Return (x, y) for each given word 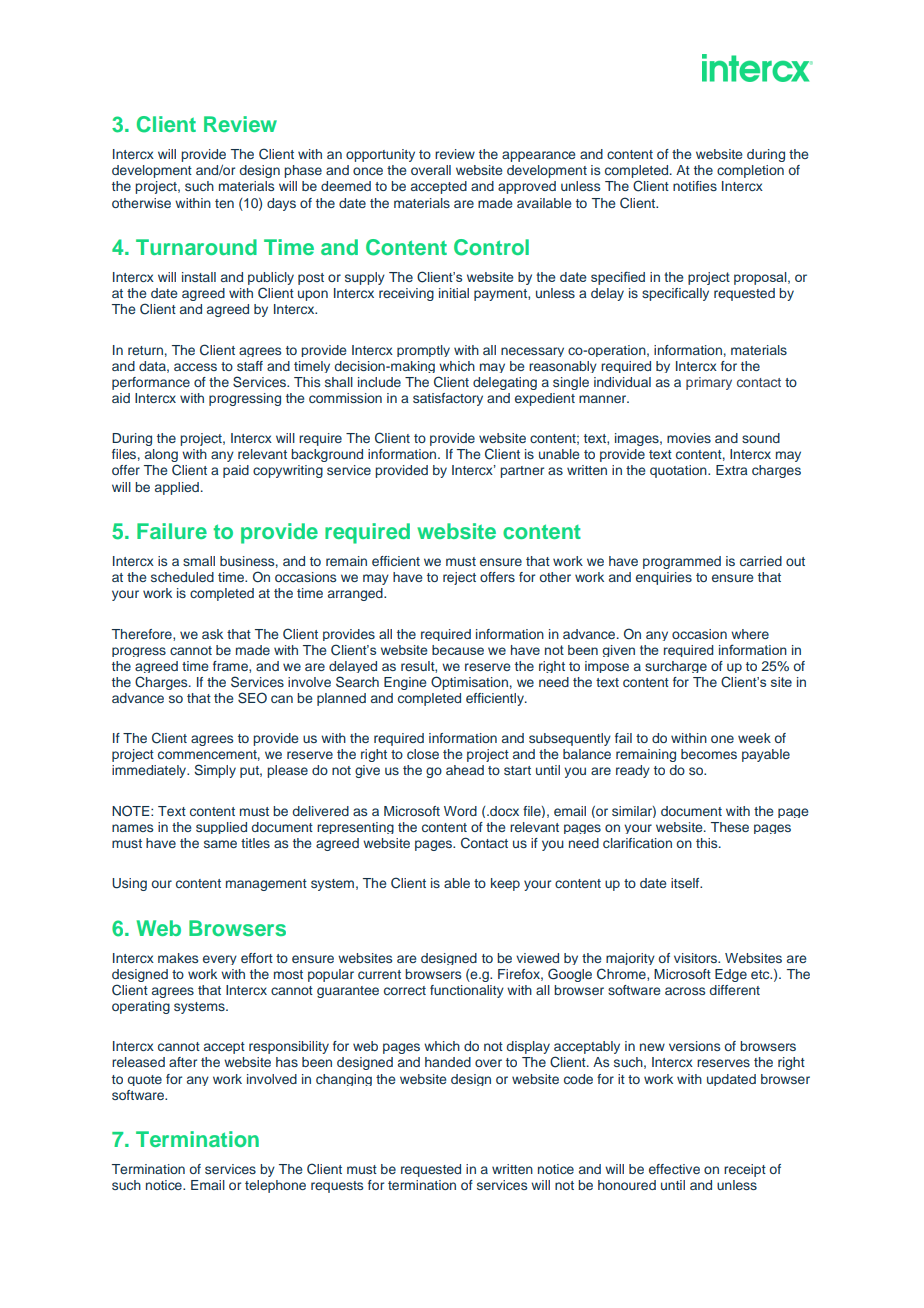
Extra (732, 470)
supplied (221, 828)
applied (177, 488)
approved (527, 187)
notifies (695, 186)
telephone (275, 1186)
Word (460, 811)
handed (448, 1062)
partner (522, 472)
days (281, 204)
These (730, 827)
